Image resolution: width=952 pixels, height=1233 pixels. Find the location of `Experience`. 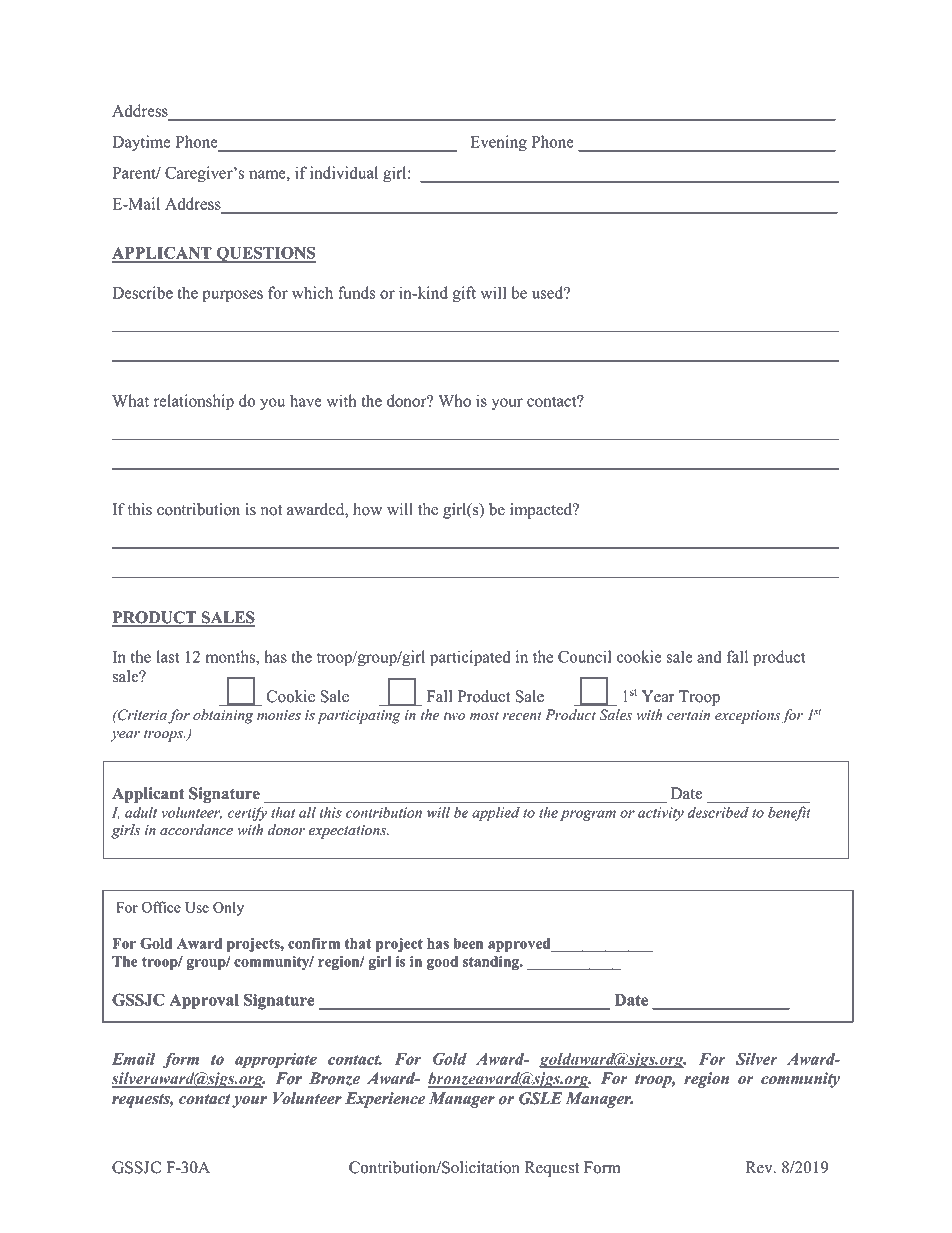

Experience is located at coordinates (385, 1100).
